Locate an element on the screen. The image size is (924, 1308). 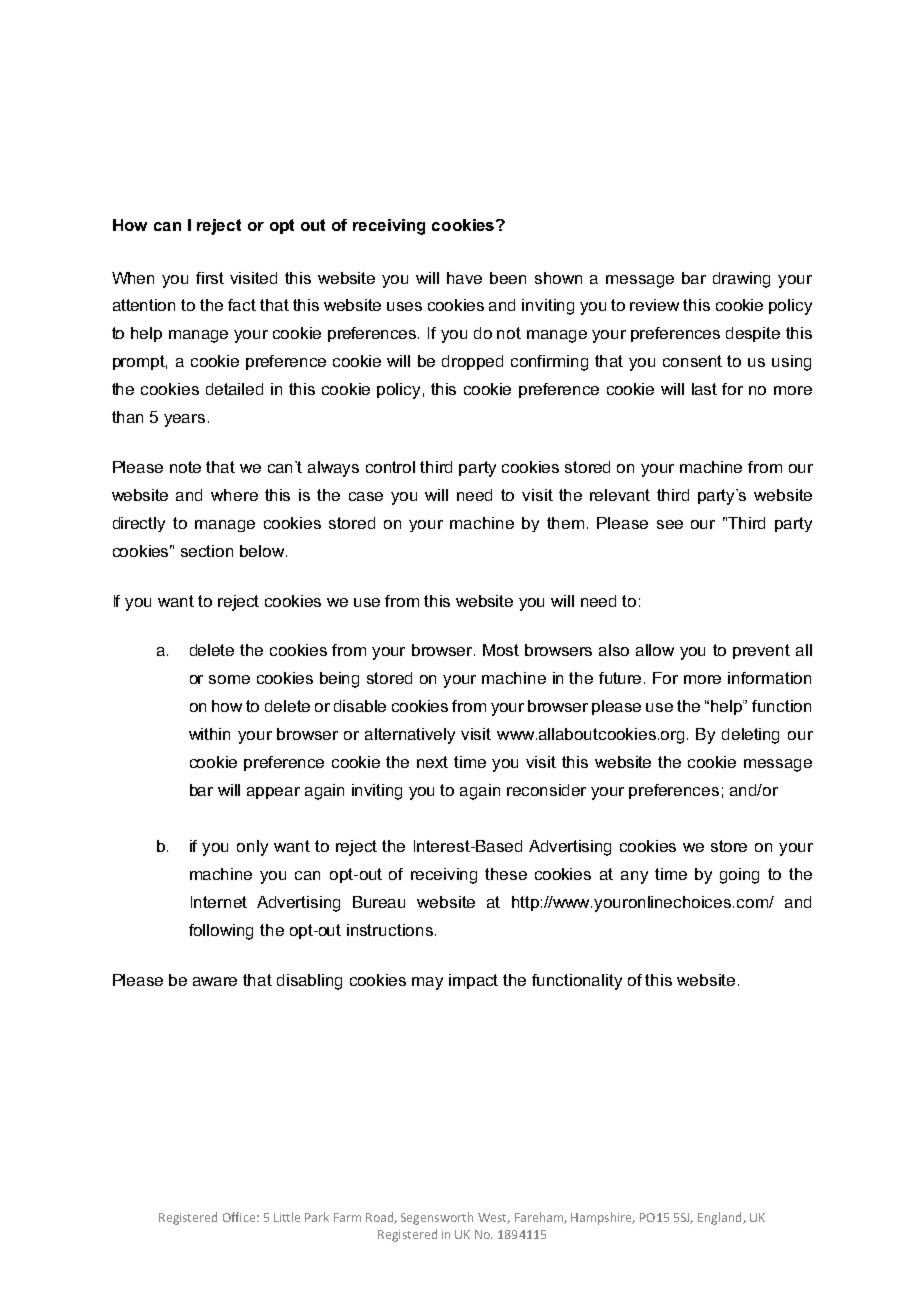
Road is located at coordinates (380, 1218).
